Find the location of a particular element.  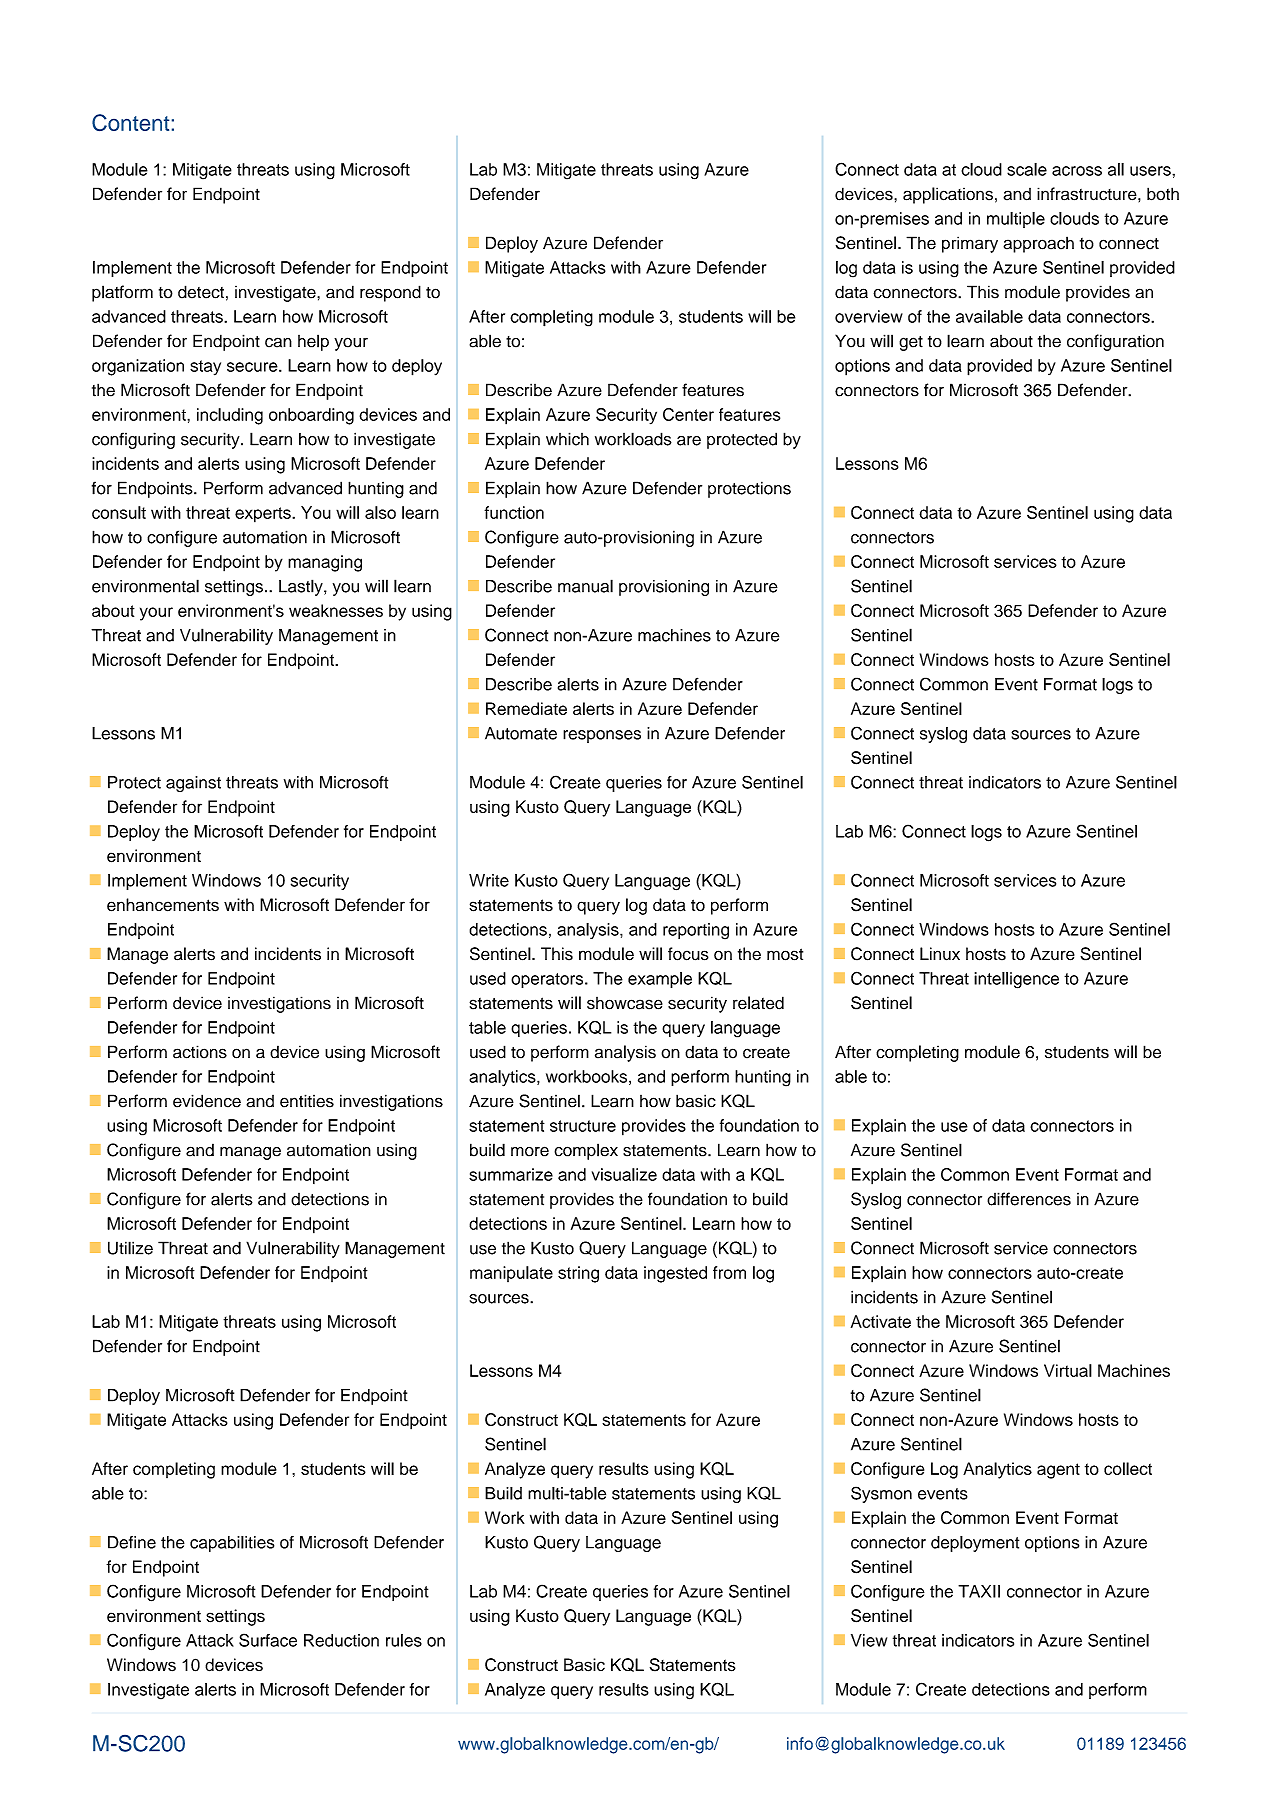

rules is located at coordinates (404, 1640).
